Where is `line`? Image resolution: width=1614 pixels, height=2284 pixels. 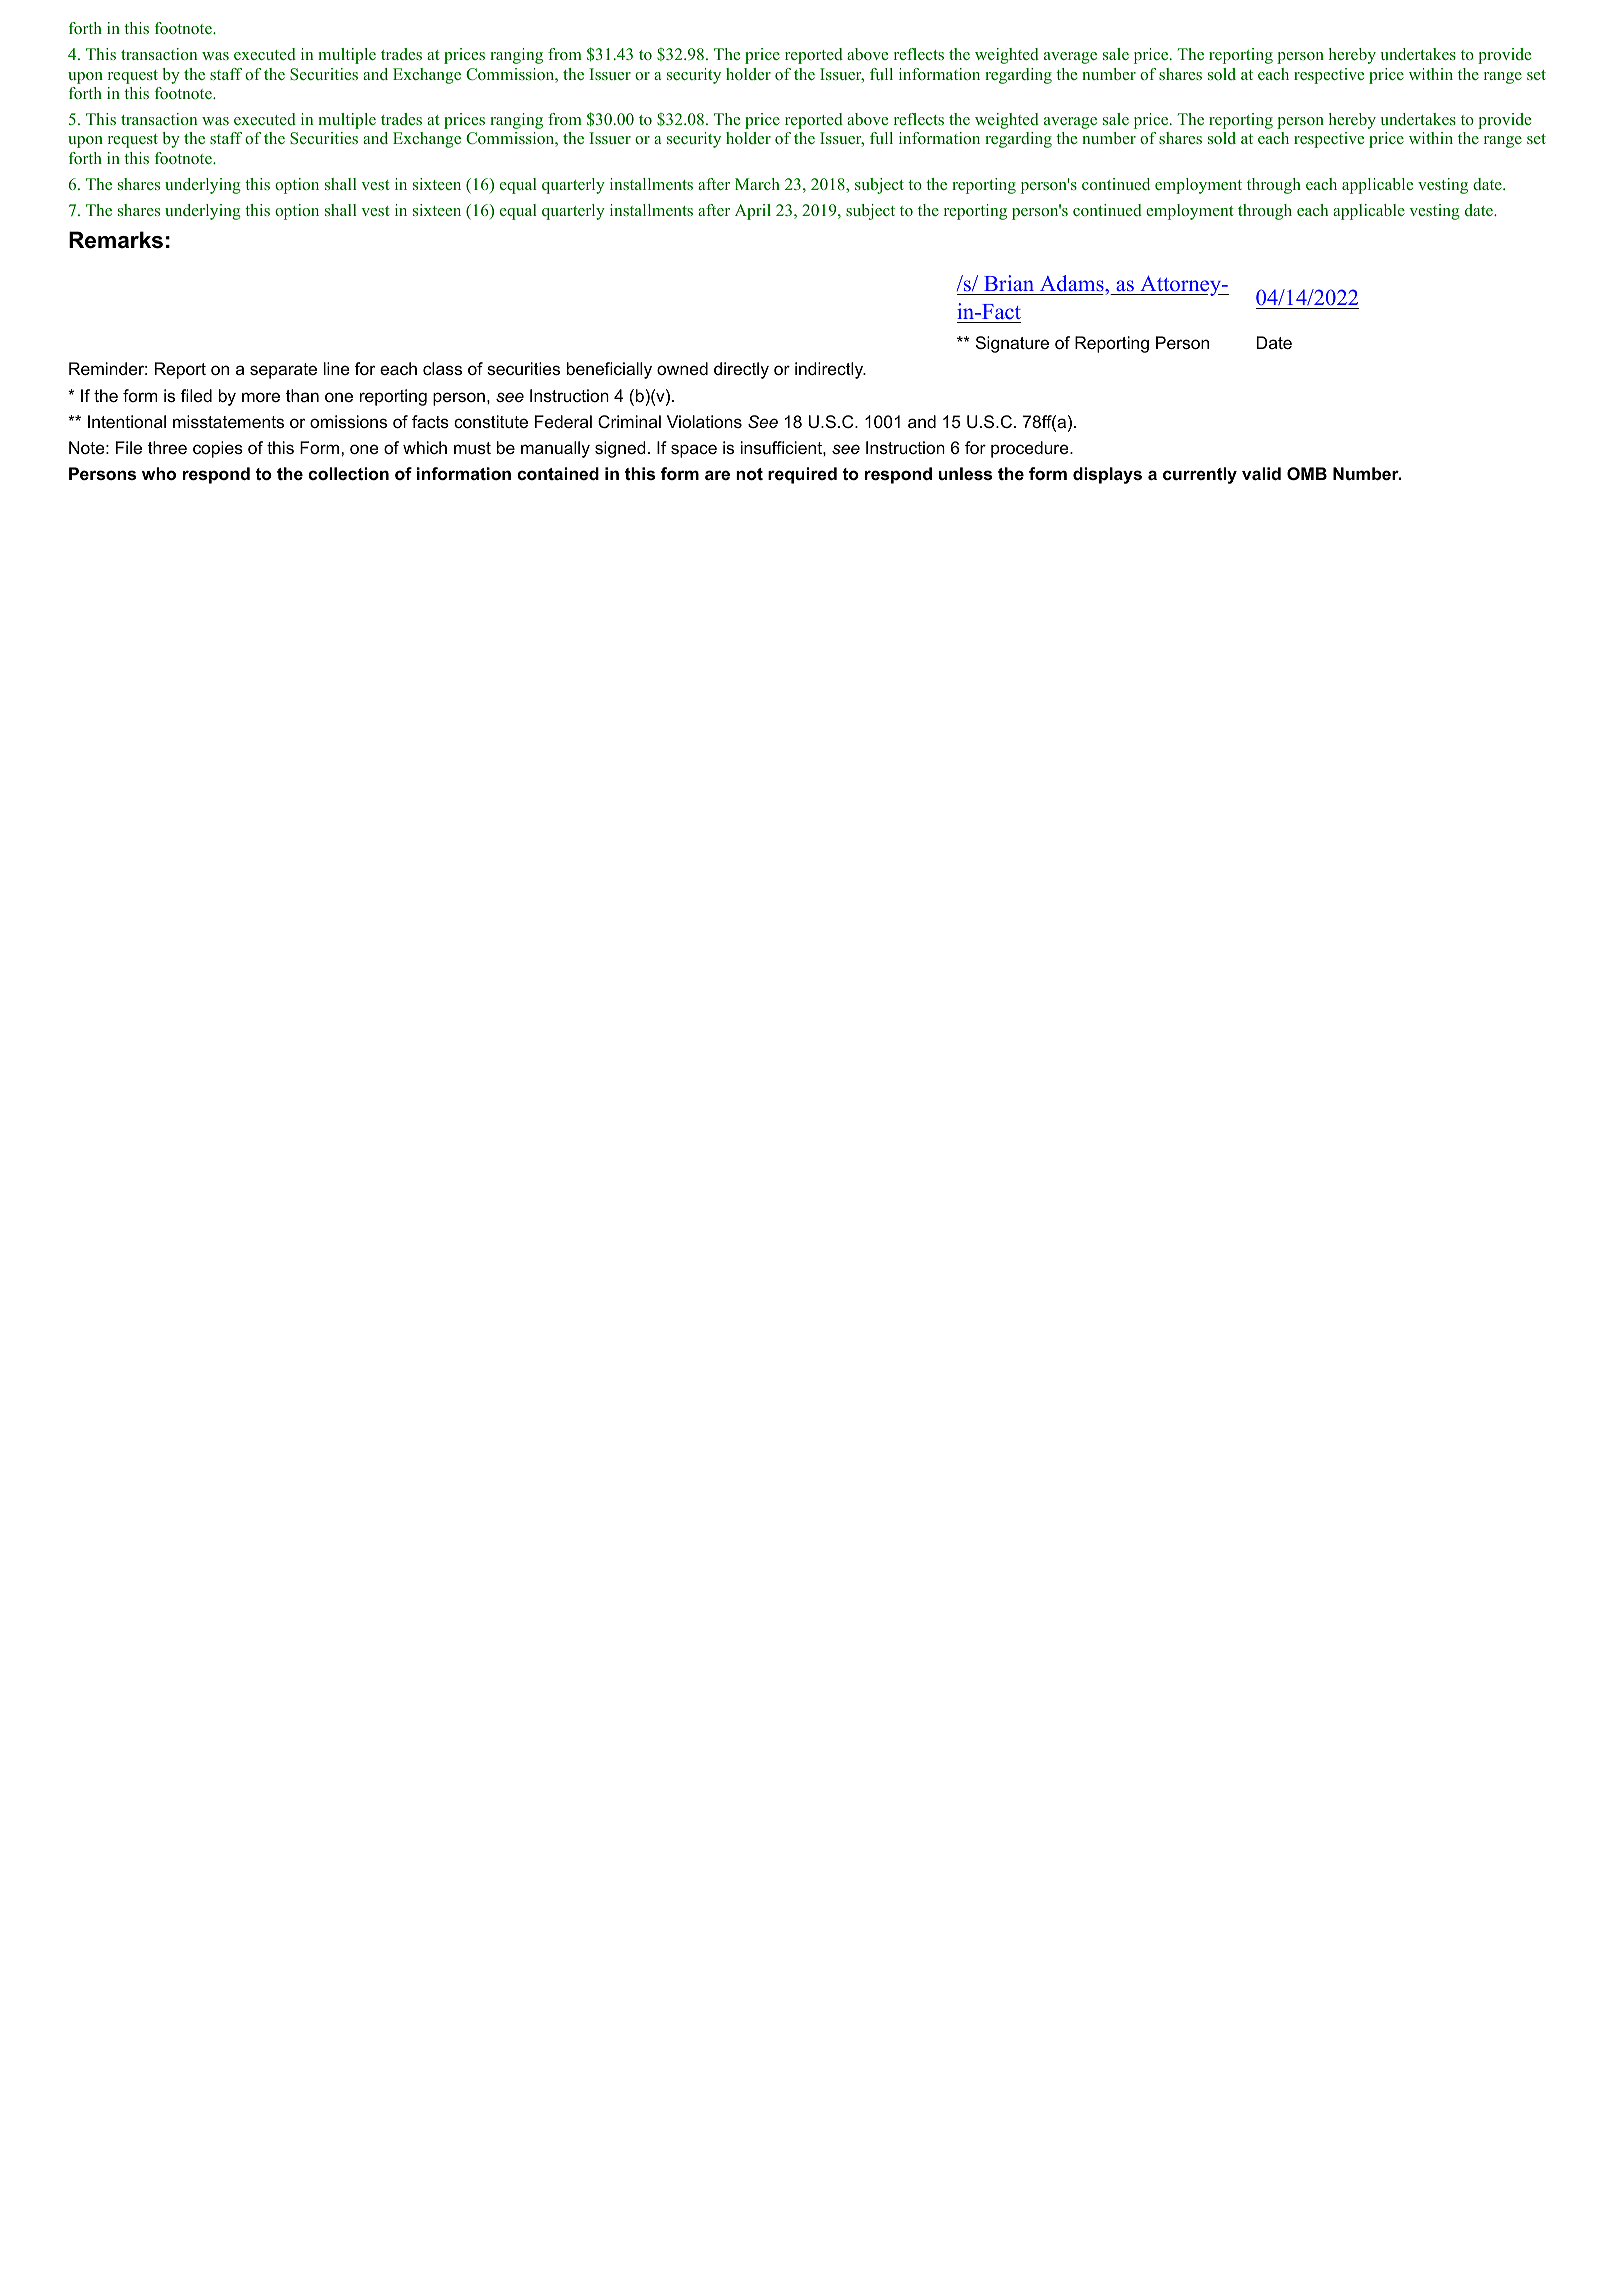
line is located at coordinates (337, 368).
